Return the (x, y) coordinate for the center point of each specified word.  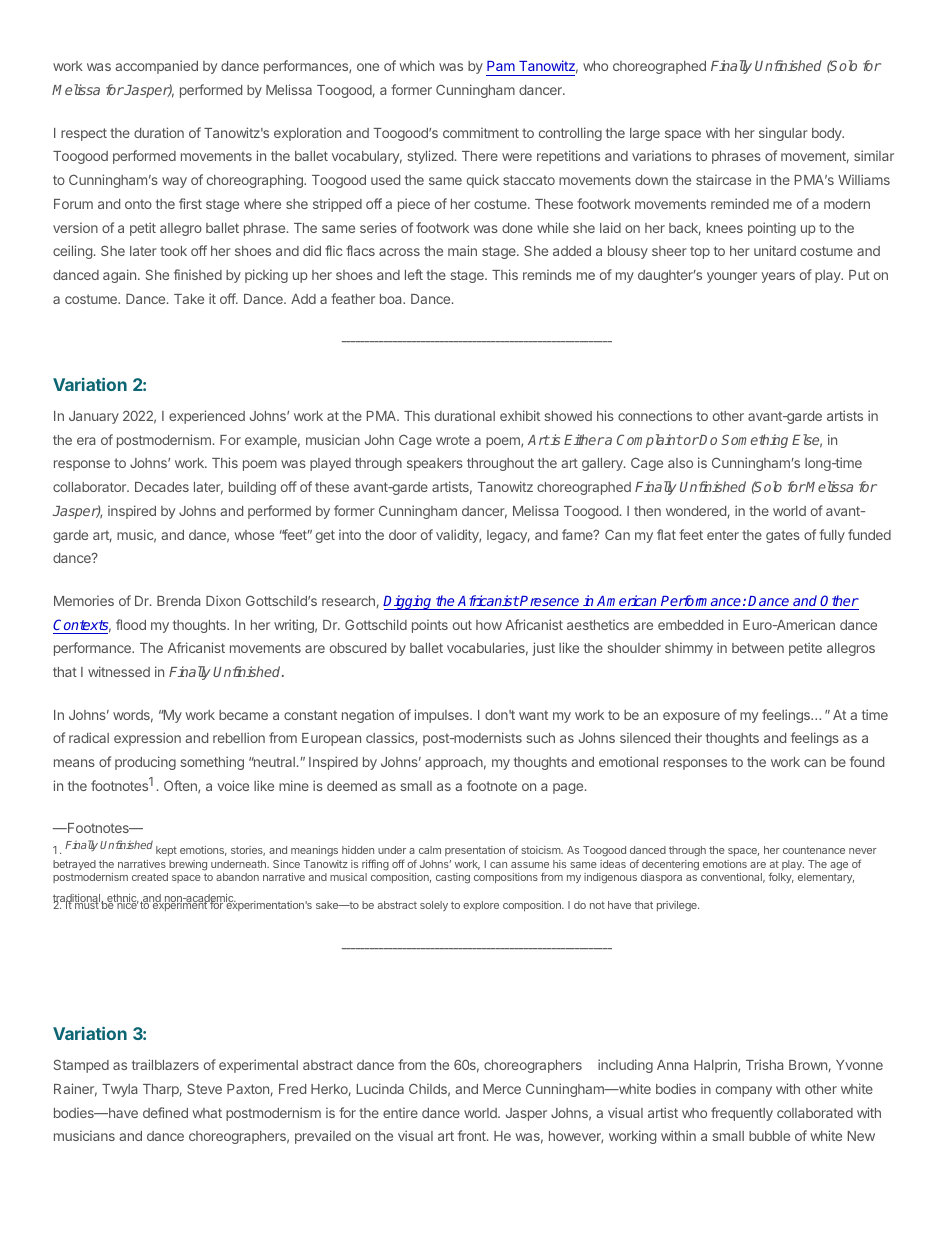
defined (165, 1112)
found (867, 761)
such (540, 738)
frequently (742, 1114)
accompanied (156, 67)
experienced (207, 417)
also (680, 463)
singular (783, 134)
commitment (481, 132)
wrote (453, 440)
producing (145, 763)
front (473, 1135)
